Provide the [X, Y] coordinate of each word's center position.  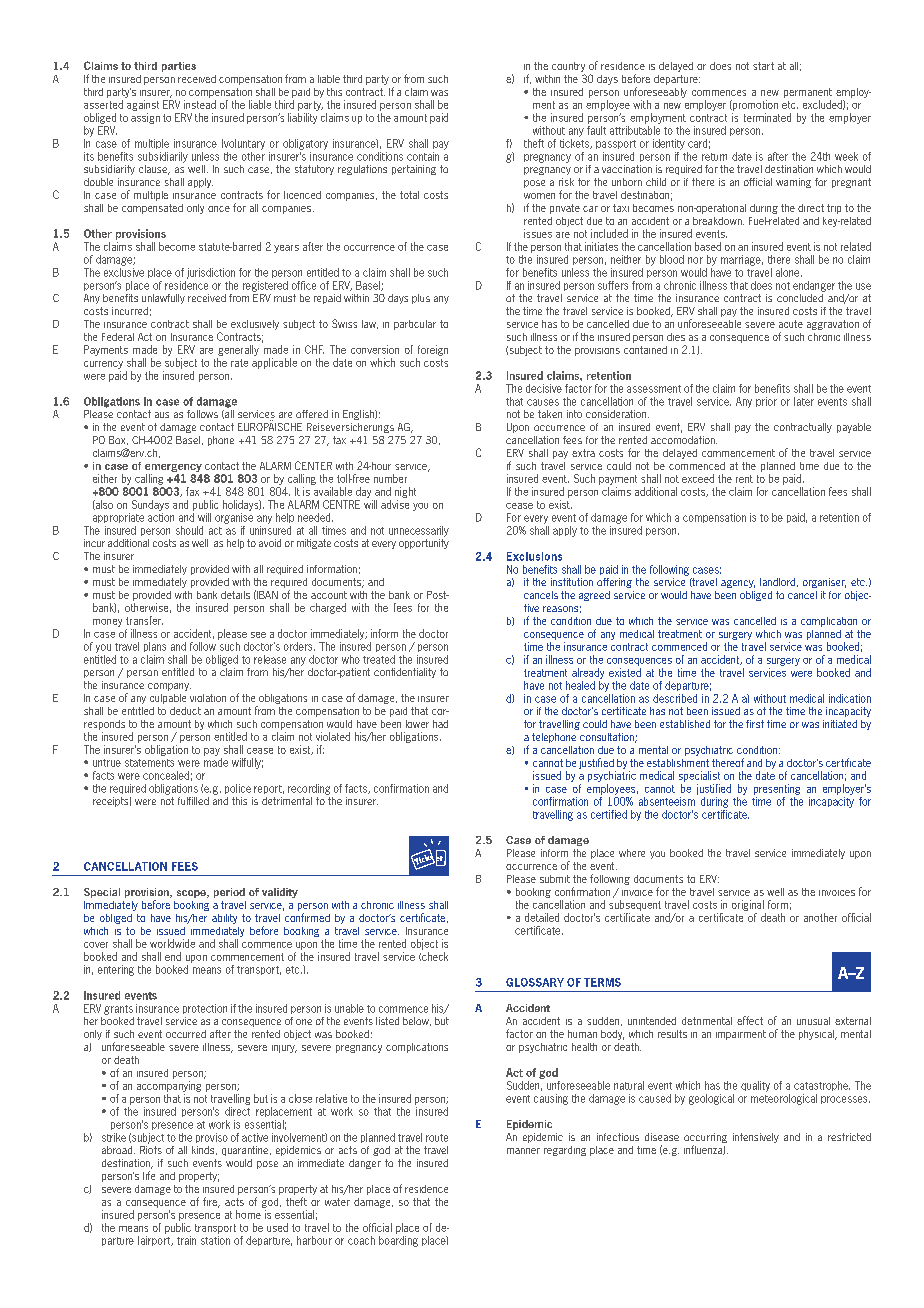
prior [766, 402]
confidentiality [405, 673]
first [755, 724]
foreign [433, 350]
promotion [754, 105]
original [748, 905]
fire [211, 1202]
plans [155, 647]
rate [239, 363]
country [568, 68]
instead [200, 104]
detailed [542, 917]
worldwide [172, 943]
